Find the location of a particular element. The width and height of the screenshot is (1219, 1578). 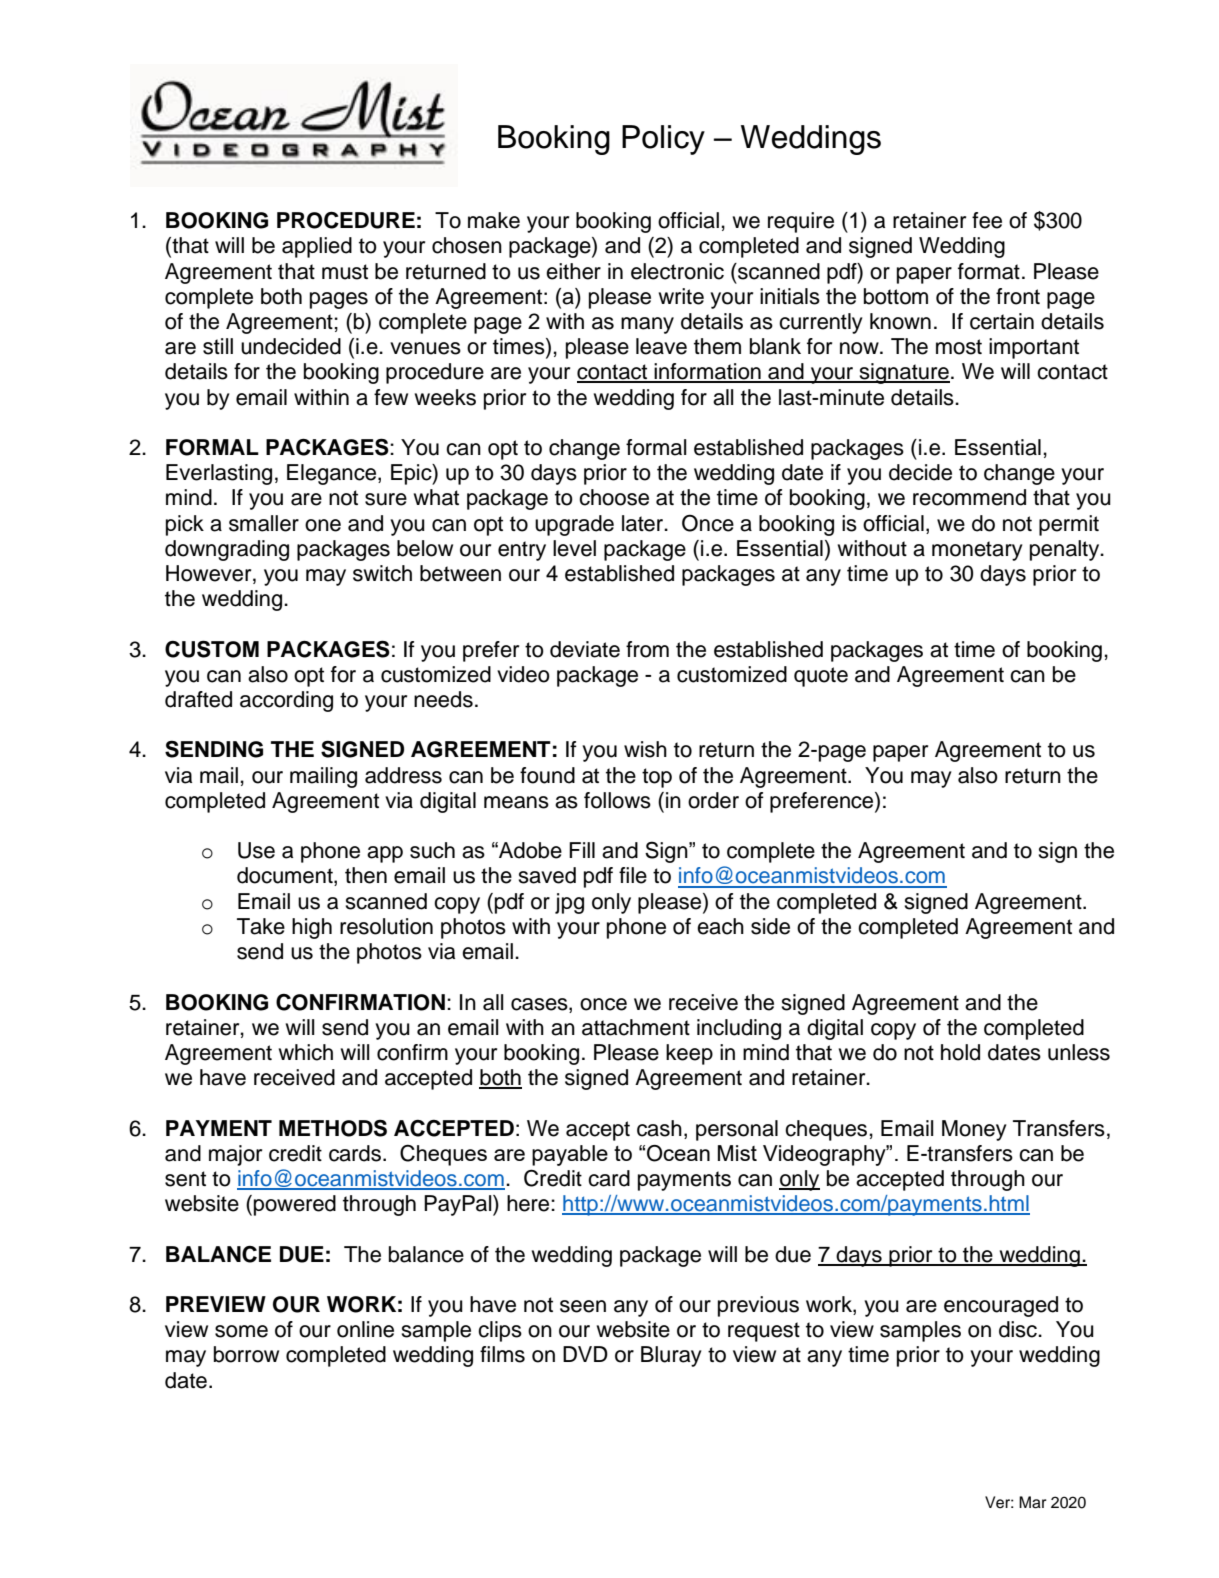

monetary is located at coordinates (977, 551).
